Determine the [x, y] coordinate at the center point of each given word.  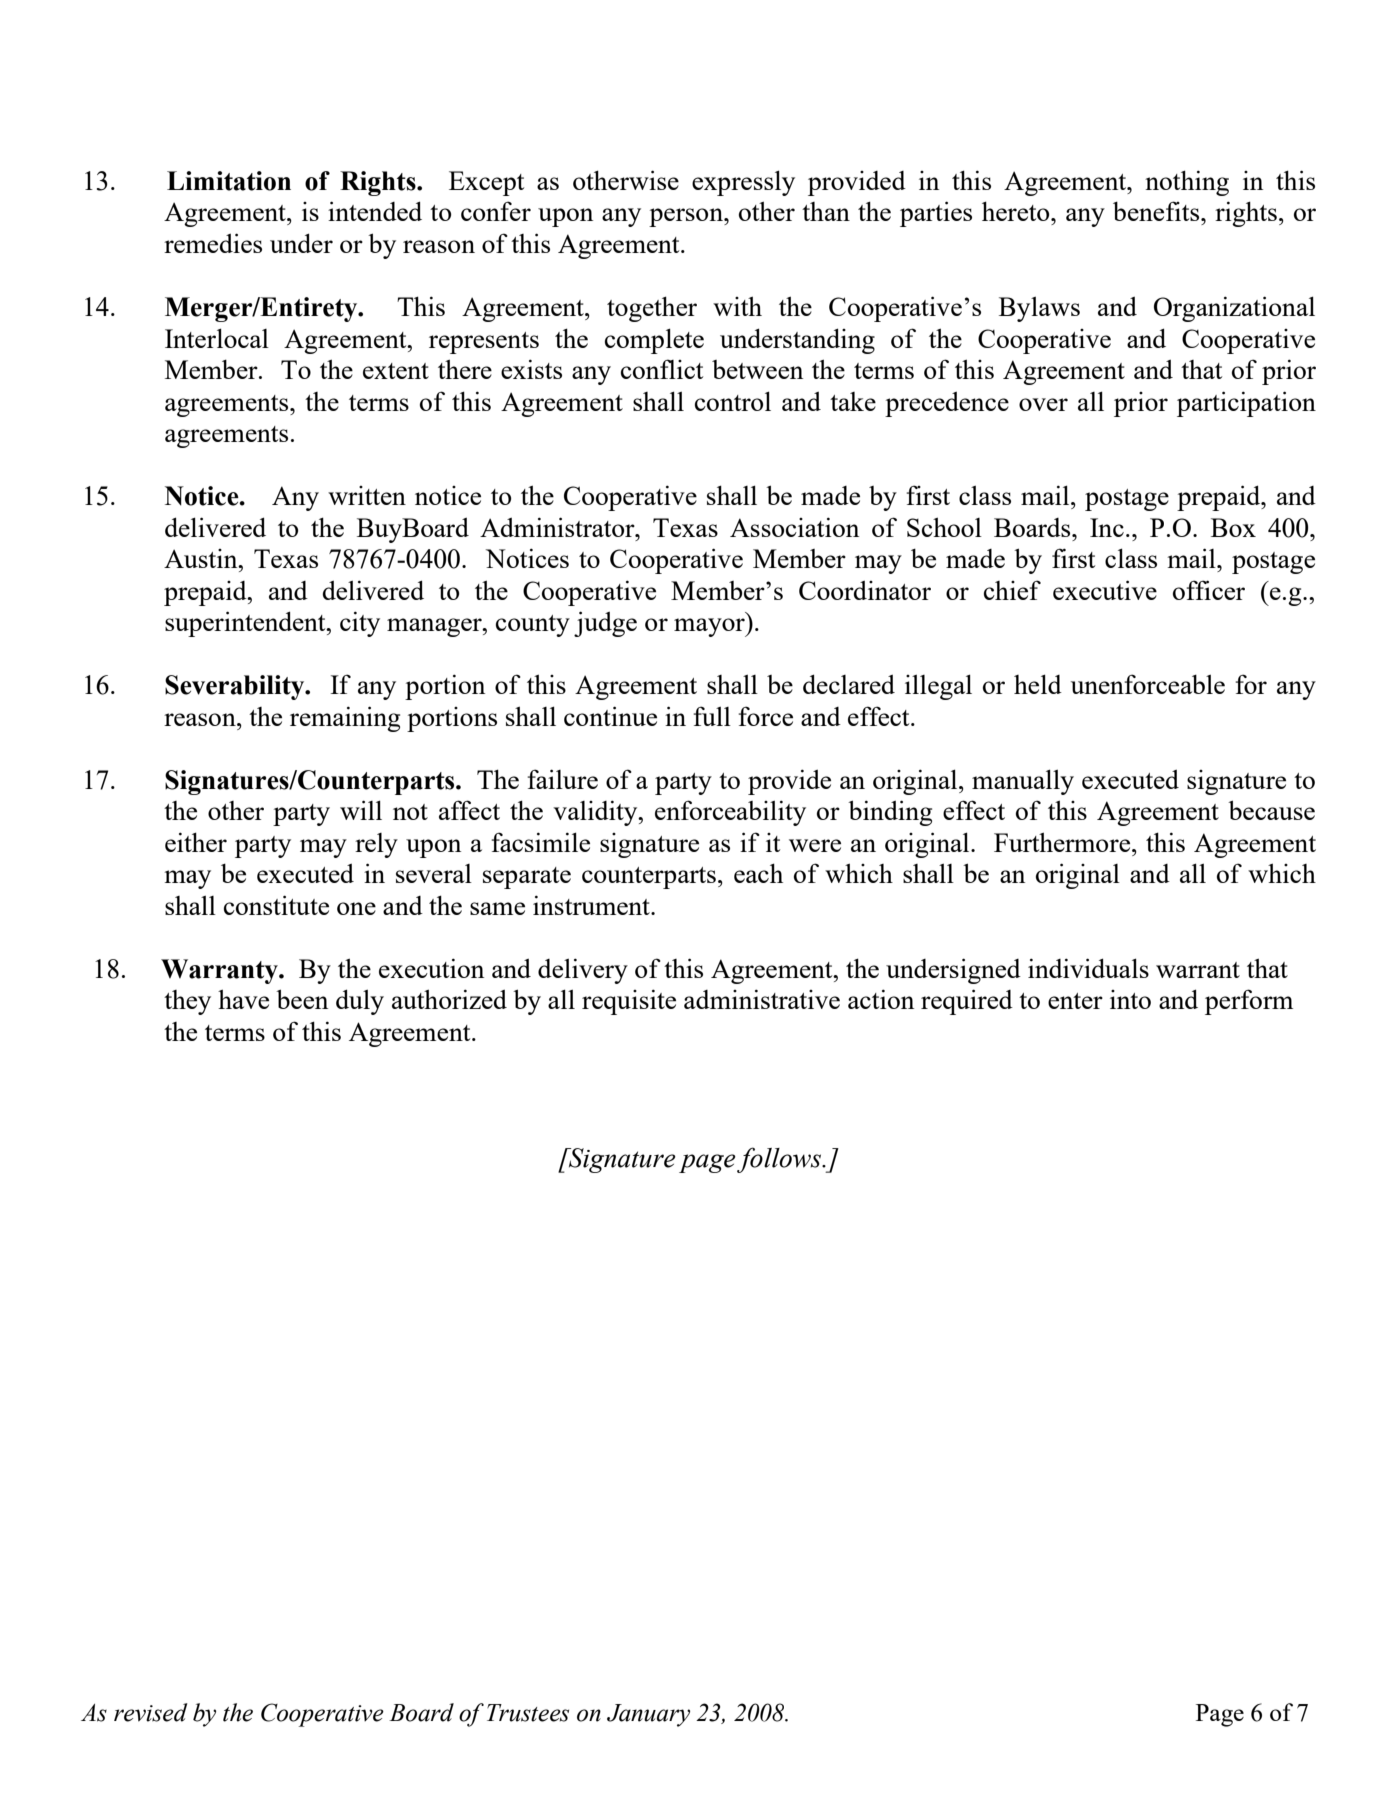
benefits [1157, 211]
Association [794, 527]
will [361, 810]
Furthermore [1063, 842]
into [1130, 999]
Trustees [528, 1713]
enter [1075, 1001]
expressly [743, 183]
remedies [213, 243]
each [758, 873]
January [648, 1715]
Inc [1107, 527]
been [302, 999]
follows [780, 1160]
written [367, 495]
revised [151, 1712]
